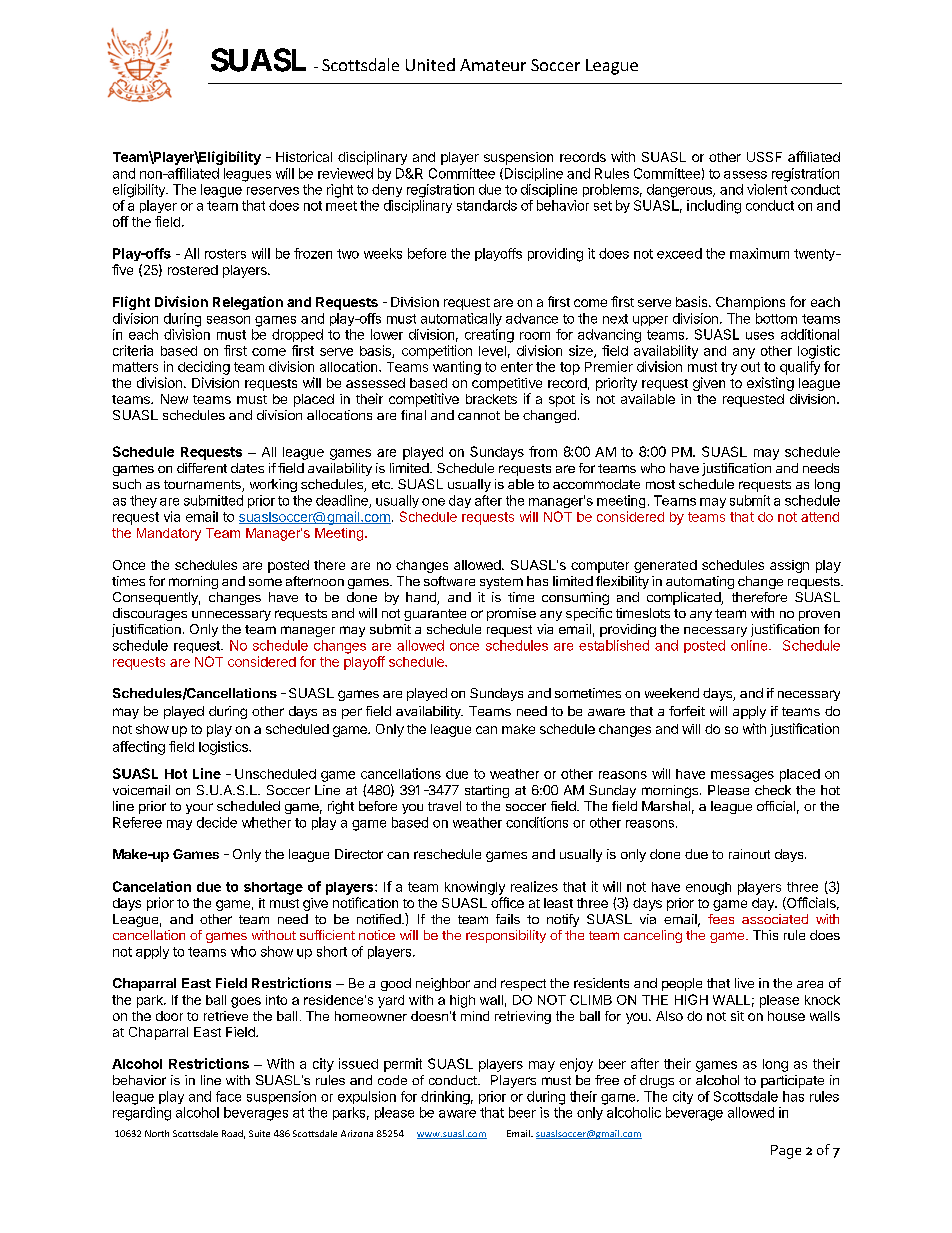 The image size is (952, 1233). I want to click on face, so click(228, 1096).
